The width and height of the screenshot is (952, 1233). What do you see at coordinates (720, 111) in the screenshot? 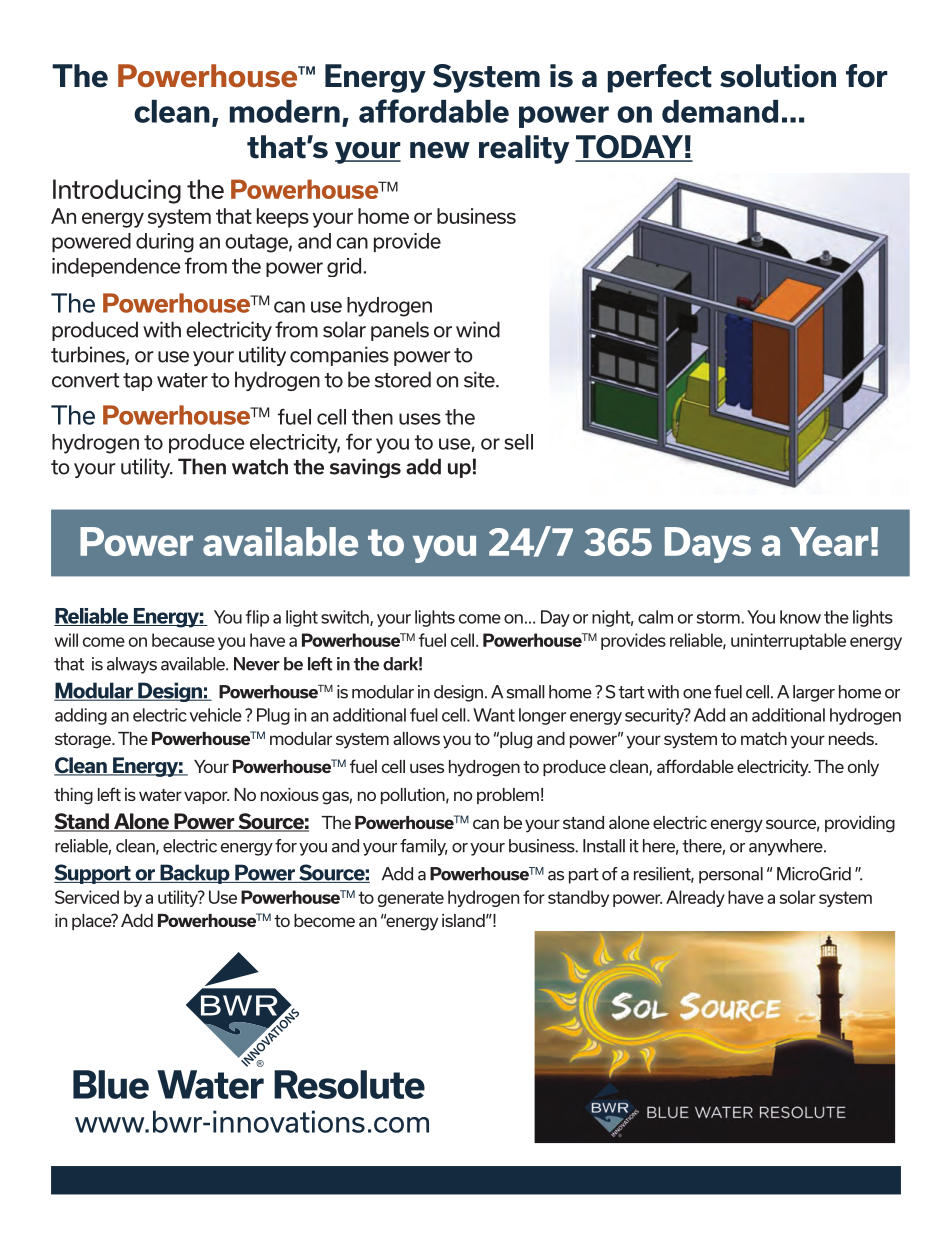
I see `demand` at bounding box center [720, 111].
